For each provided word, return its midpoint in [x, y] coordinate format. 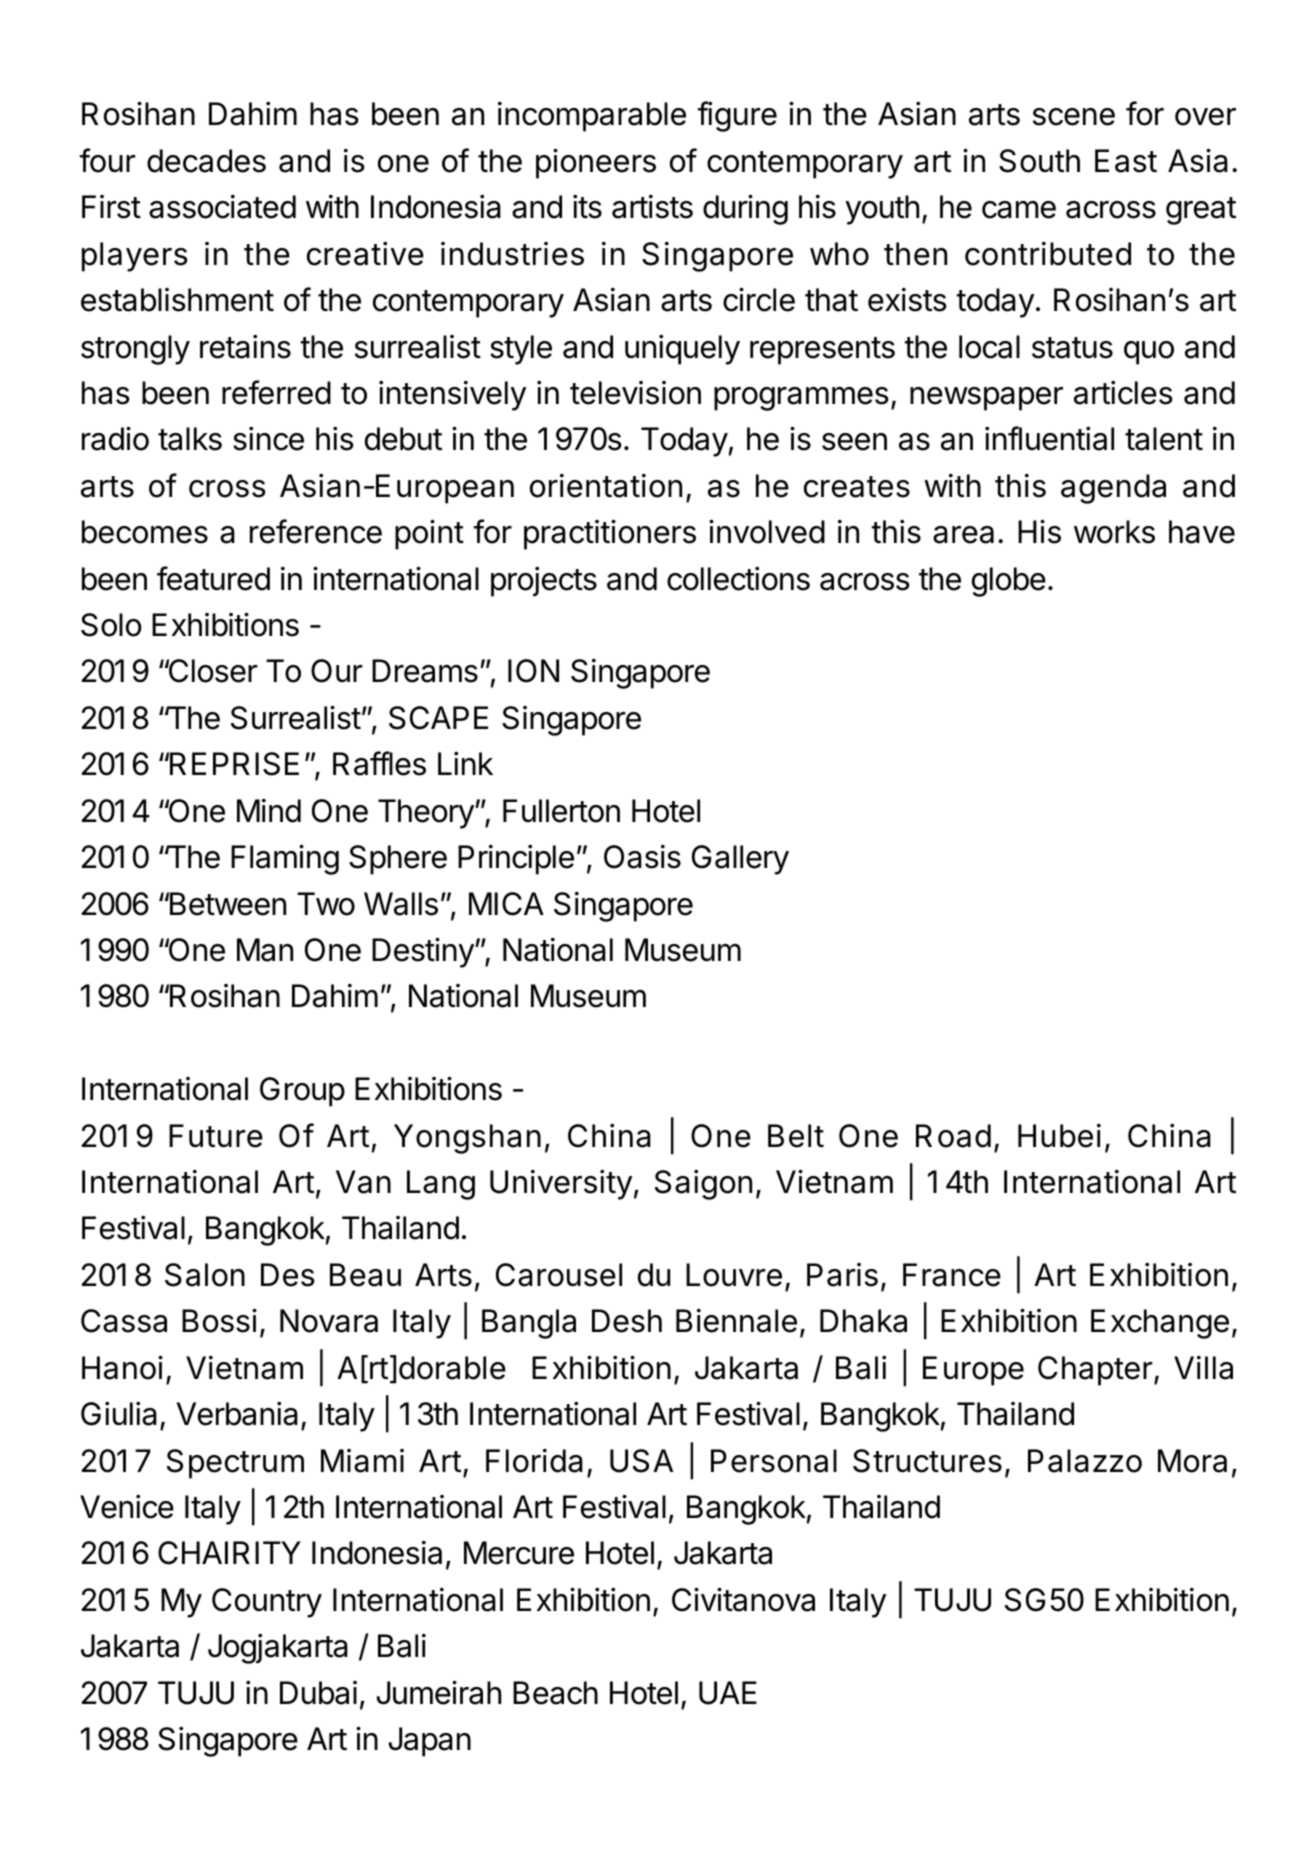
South [1039, 161]
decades [206, 161]
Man [265, 950]
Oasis [642, 857]
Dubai [318, 1693]
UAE [728, 1693]
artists [652, 207]
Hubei [1059, 1136]
